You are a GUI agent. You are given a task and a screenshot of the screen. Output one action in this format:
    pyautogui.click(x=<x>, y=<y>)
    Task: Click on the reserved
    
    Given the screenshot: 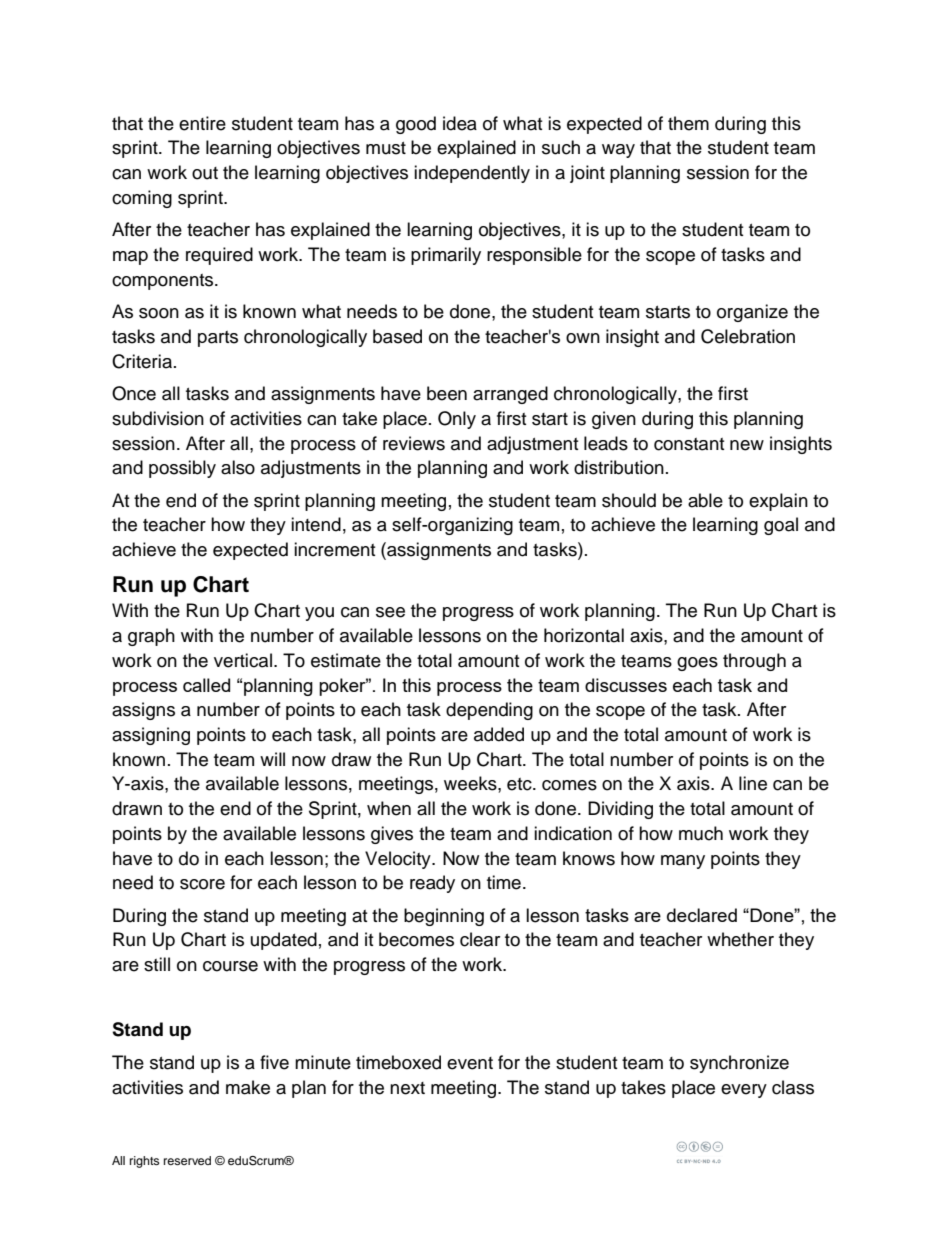 What is the action you would take?
    pyautogui.click(x=187, y=1160)
